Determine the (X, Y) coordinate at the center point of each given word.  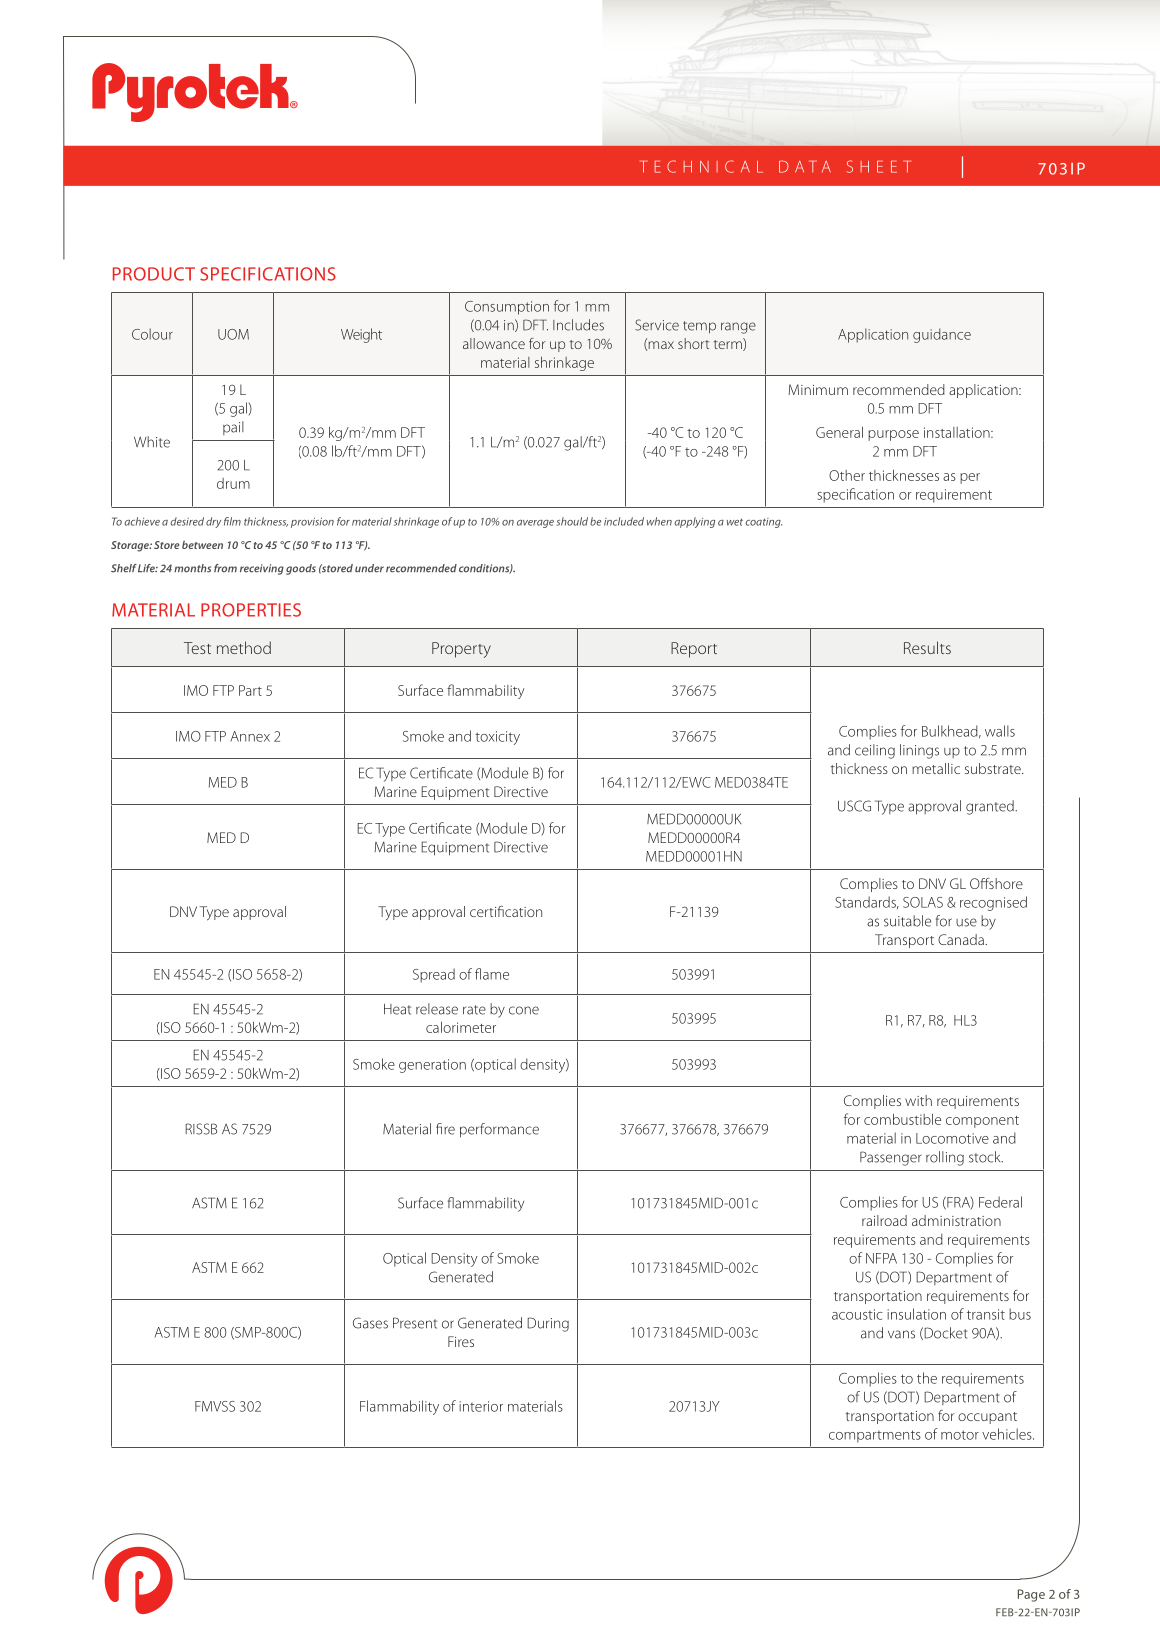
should (572, 521)
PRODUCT (154, 274)
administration (956, 1220)
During (548, 1324)
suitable (907, 921)
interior (481, 1406)
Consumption (507, 308)
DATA (805, 166)
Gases (370, 1323)
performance (499, 1130)
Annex (250, 736)
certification (506, 911)
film (232, 521)
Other (847, 475)
